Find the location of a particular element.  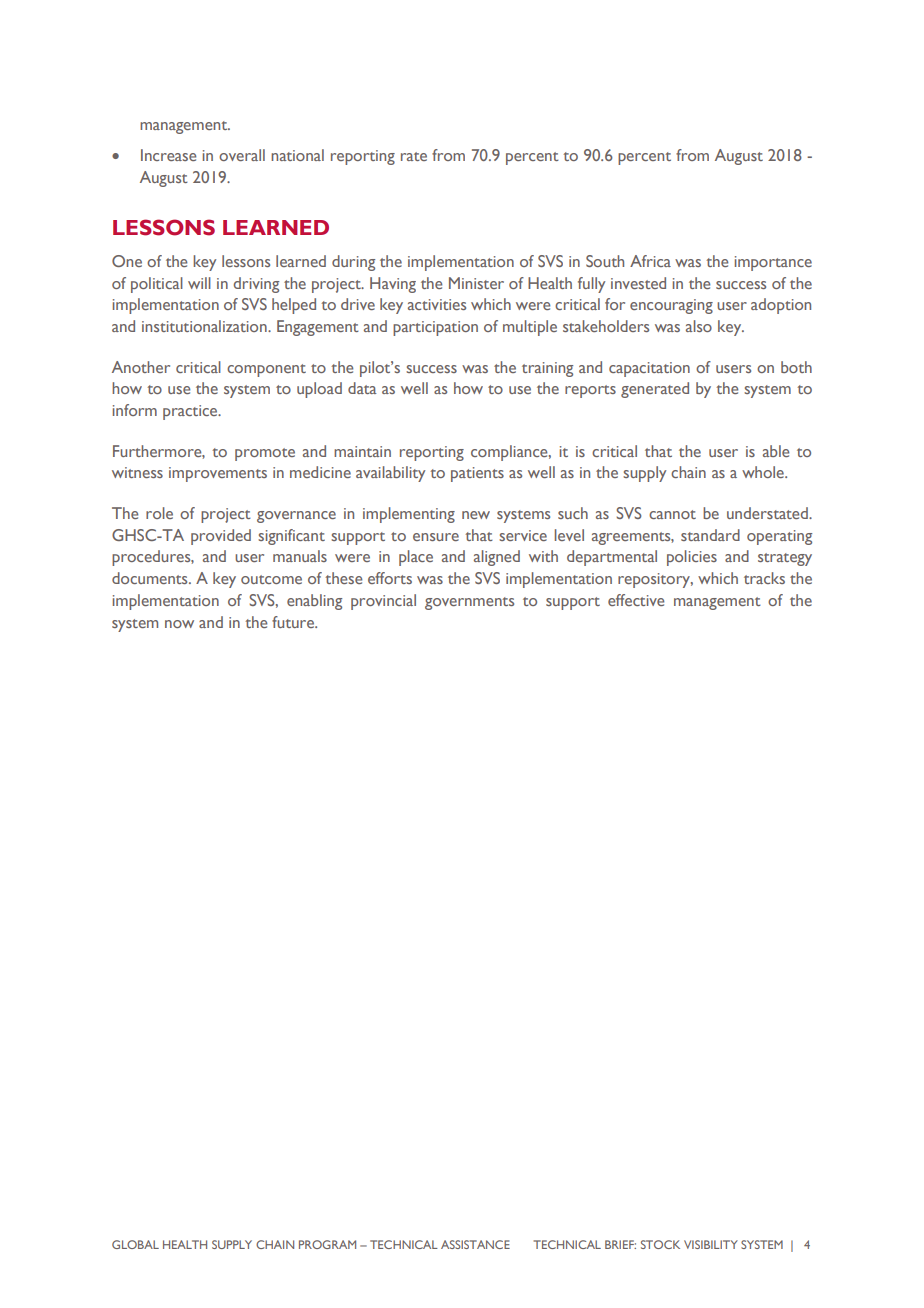

overall is located at coordinates (242, 155).
